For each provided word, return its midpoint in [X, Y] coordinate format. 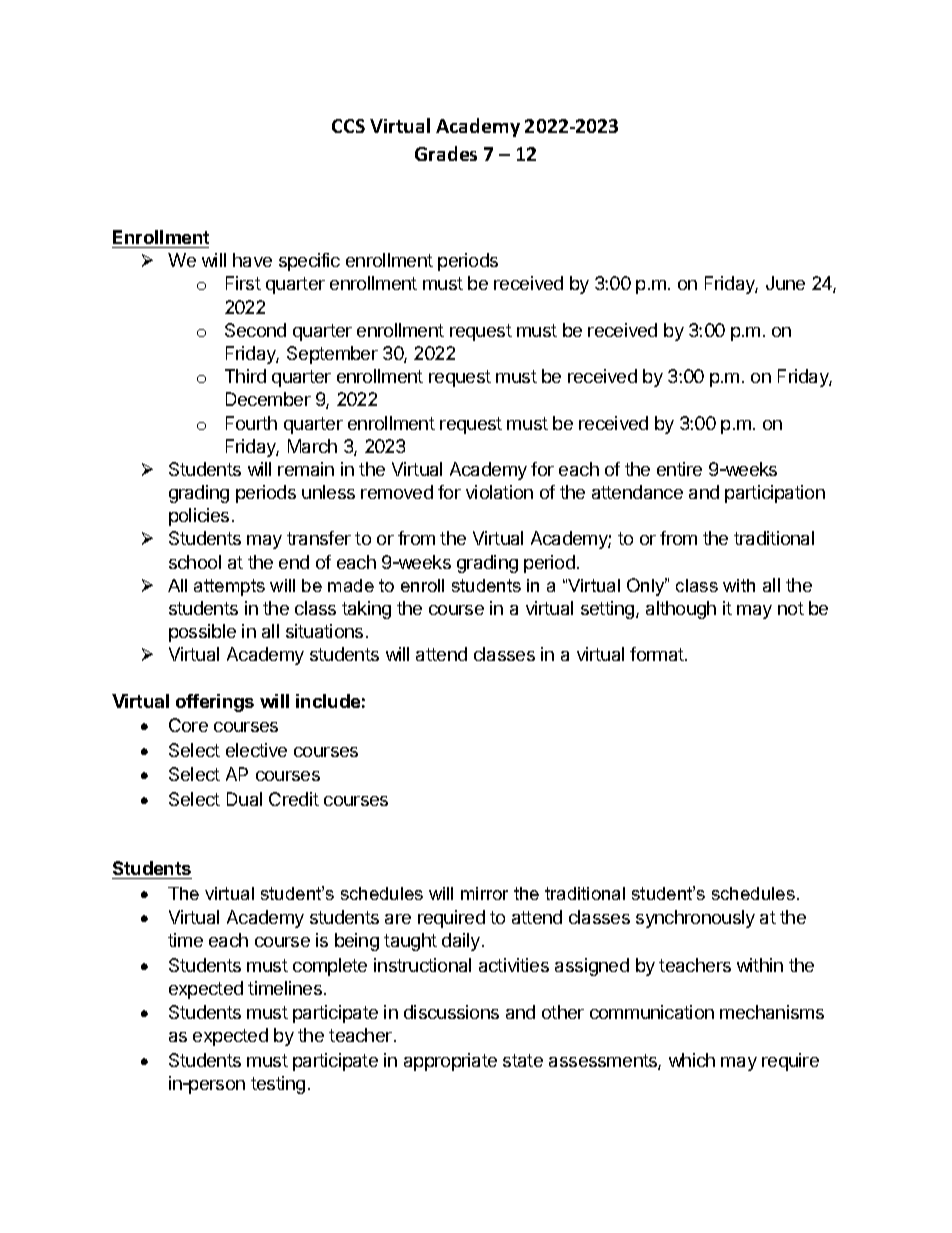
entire [679, 469]
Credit [294, 799]
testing [278, 1085]
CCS [348, 126]
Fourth [251, 423]
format [658, 654]
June [785, 283]
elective [256, 750]
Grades [446, 153]
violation [499, 492]
